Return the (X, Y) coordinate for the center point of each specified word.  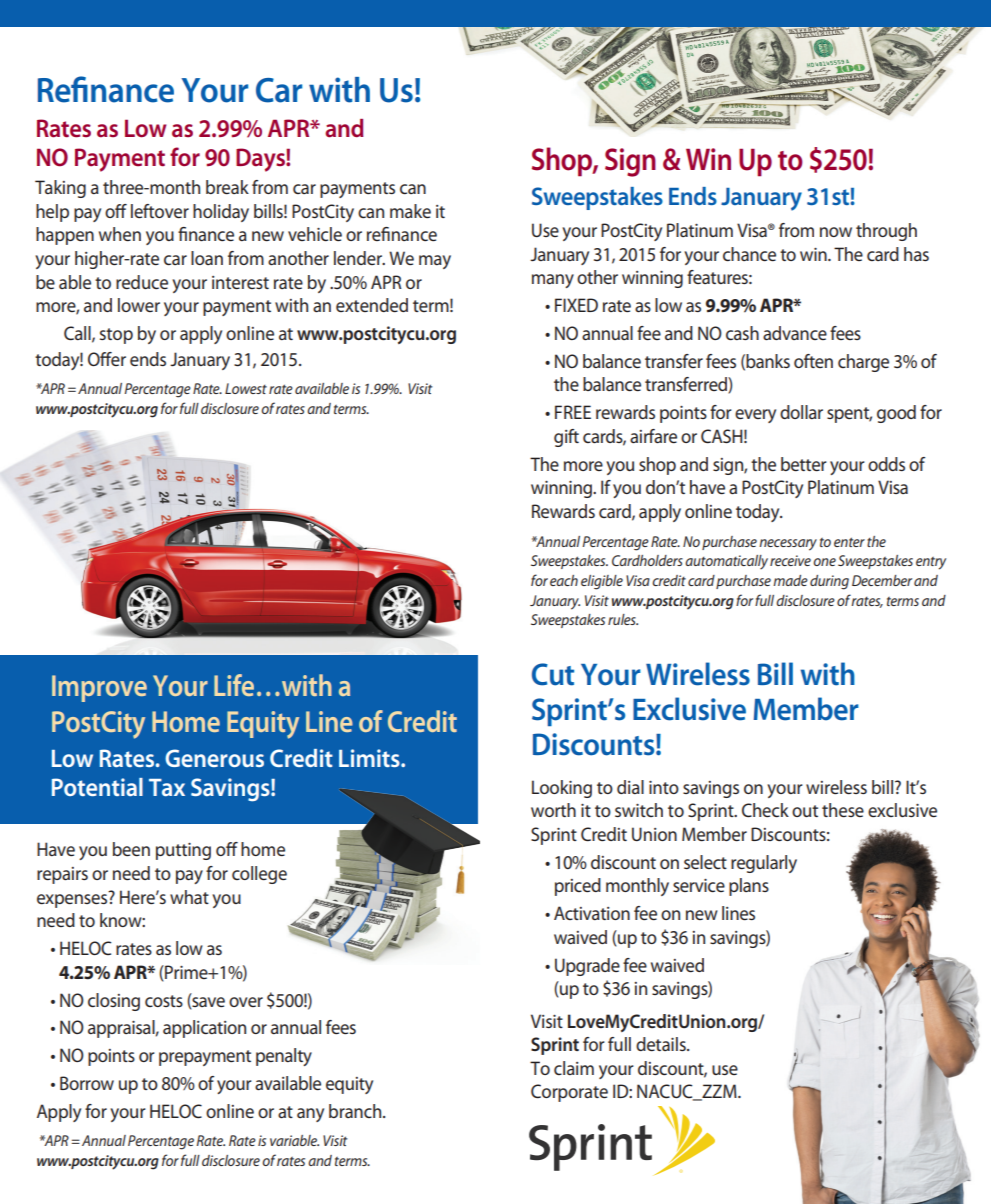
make (410, 211)
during (829, 582)
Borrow (87, 1083)
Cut (553, 674)
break (227, 187)
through (886, 232)
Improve (99, 688)
